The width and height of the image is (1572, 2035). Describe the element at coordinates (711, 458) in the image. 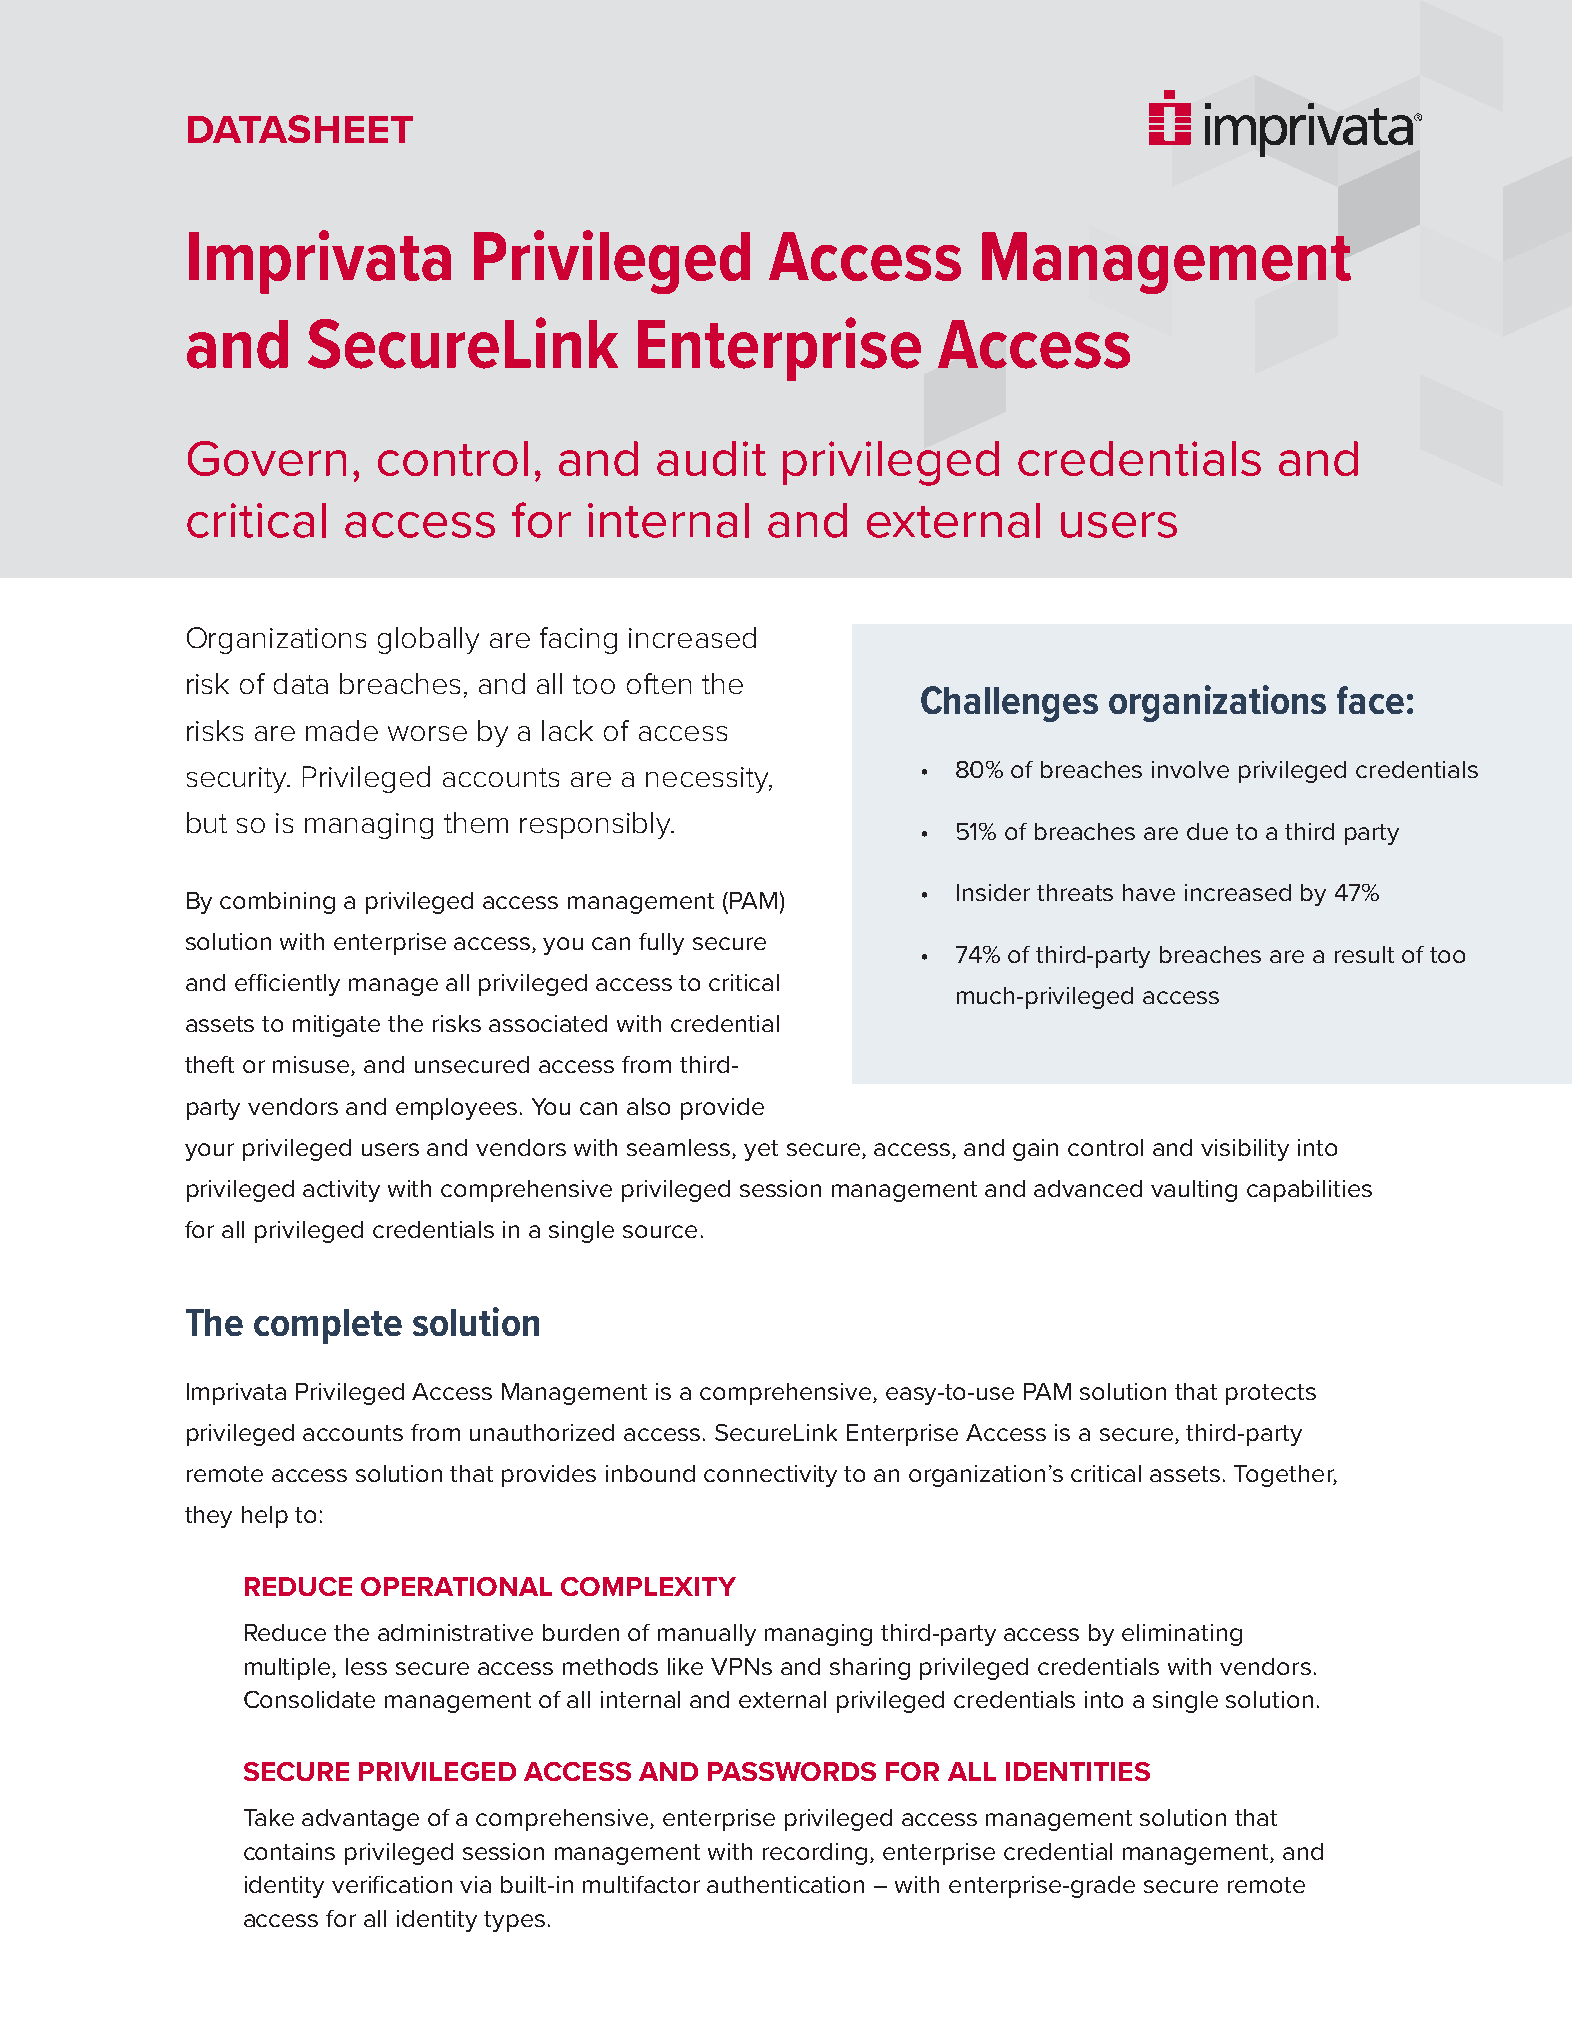

I see `audit` at that location.
